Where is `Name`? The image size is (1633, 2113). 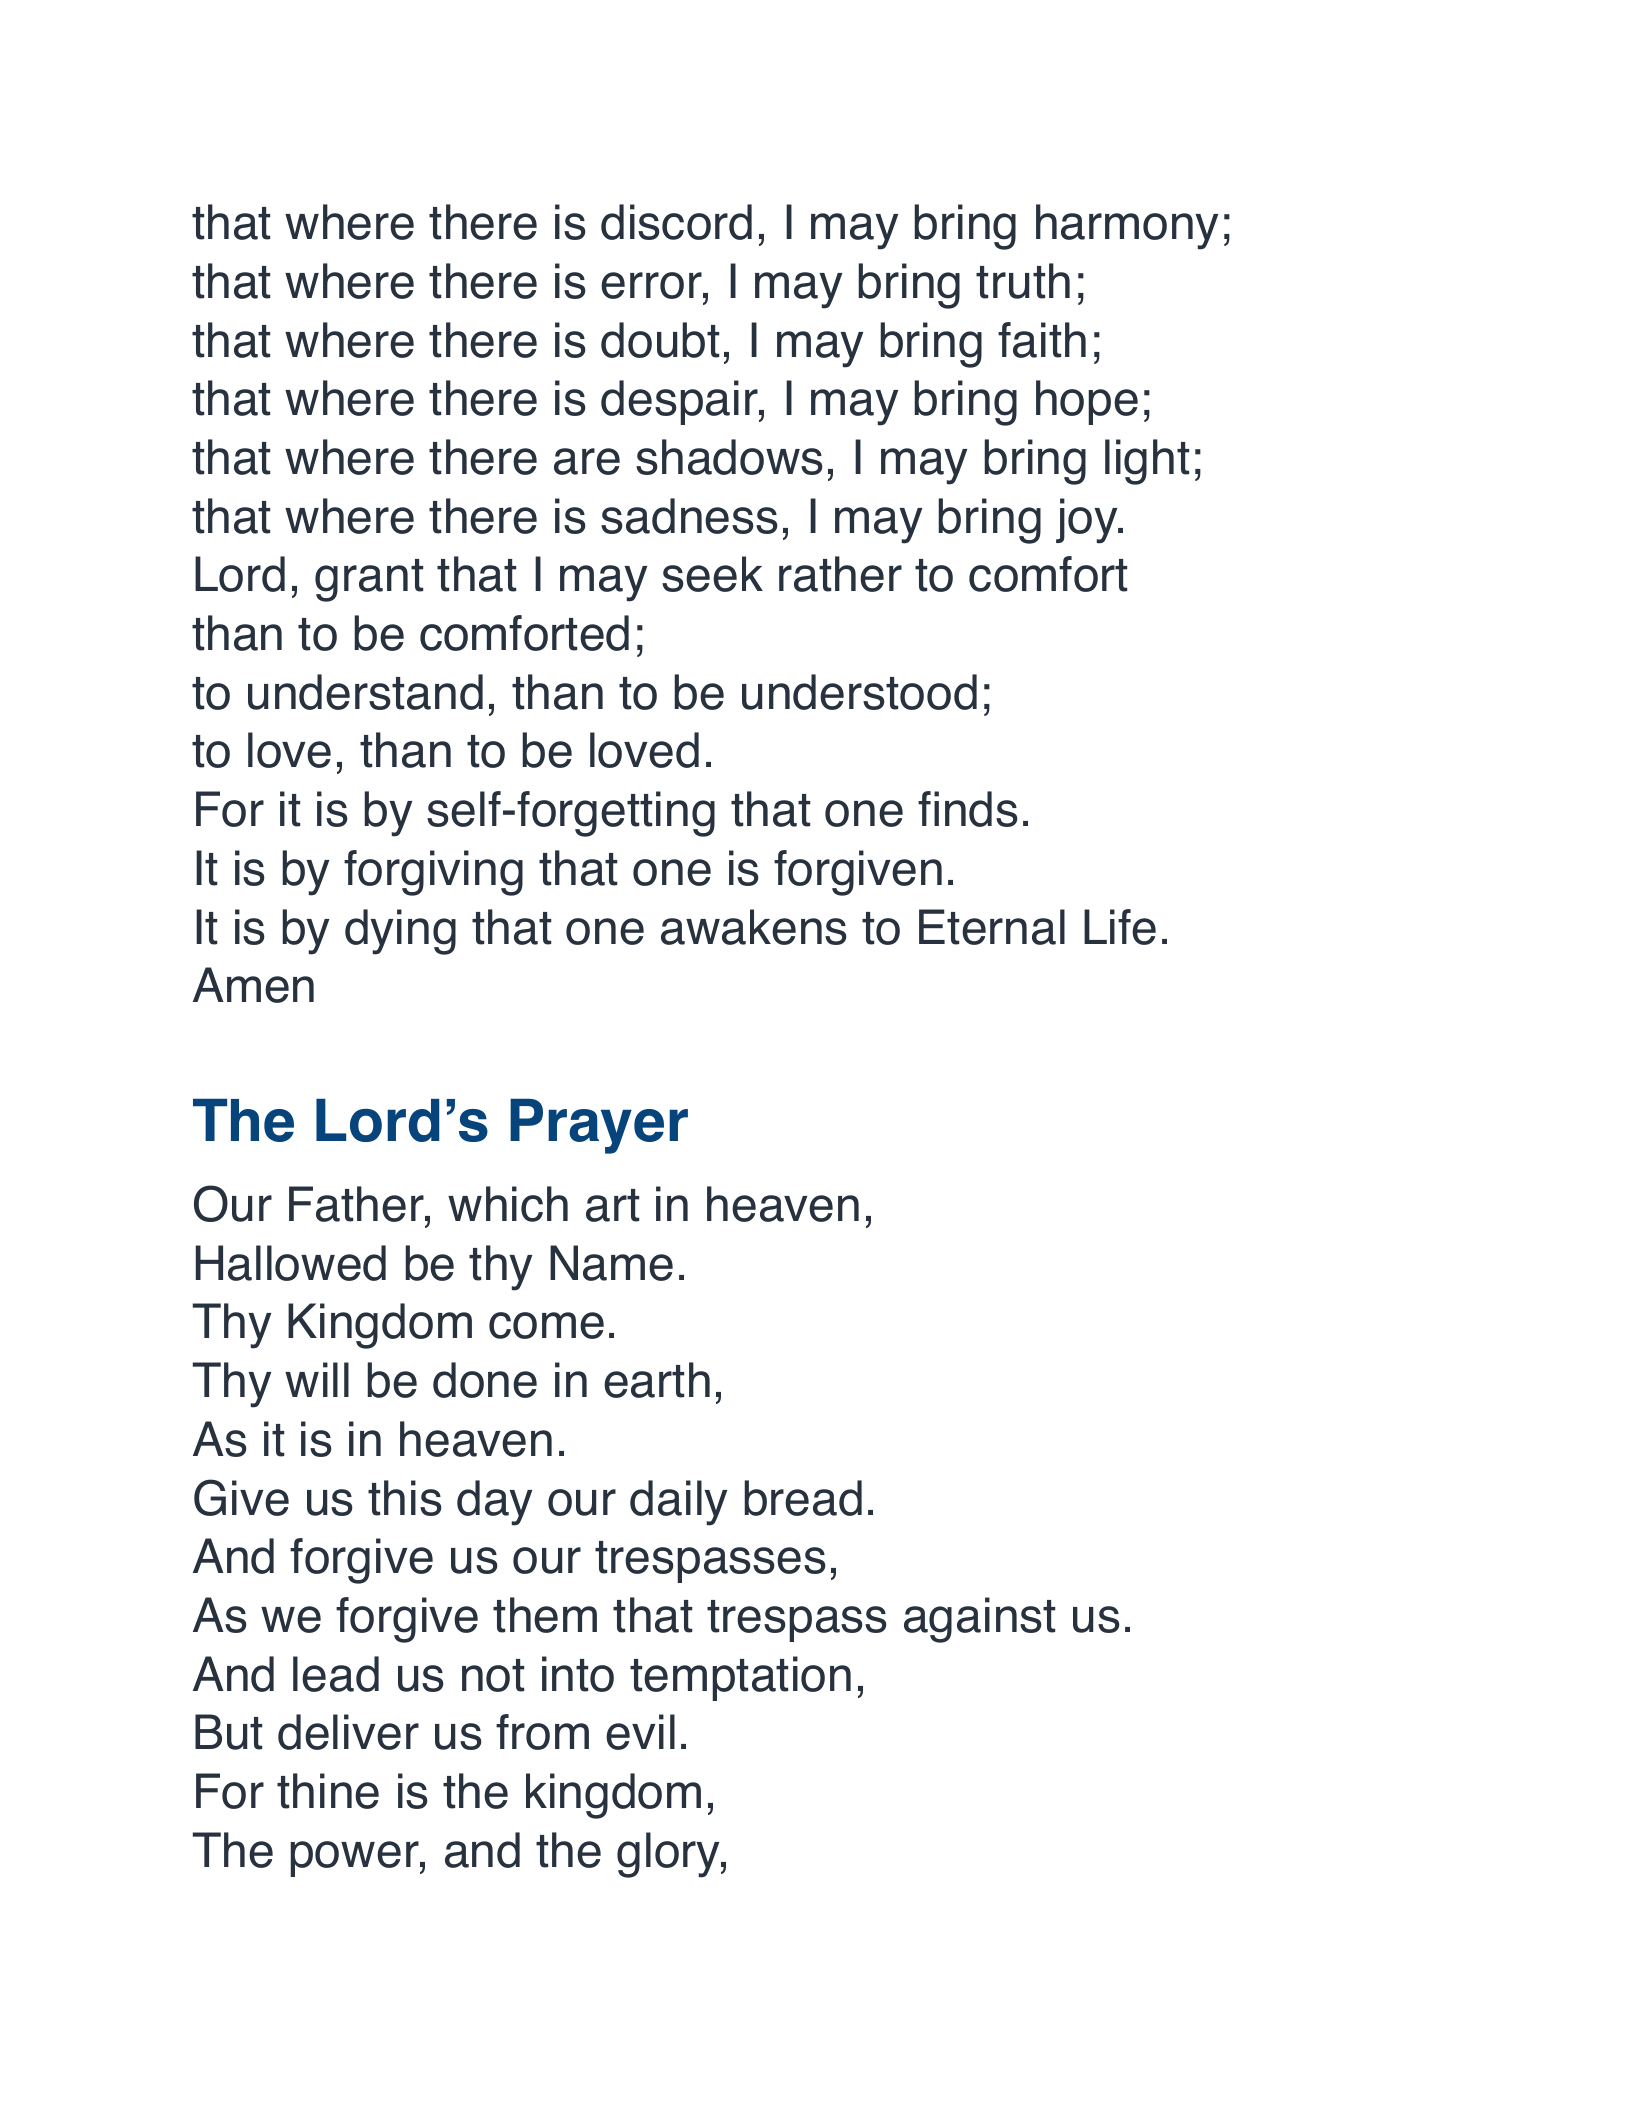
Name is located at coordinates (611, 1263).
